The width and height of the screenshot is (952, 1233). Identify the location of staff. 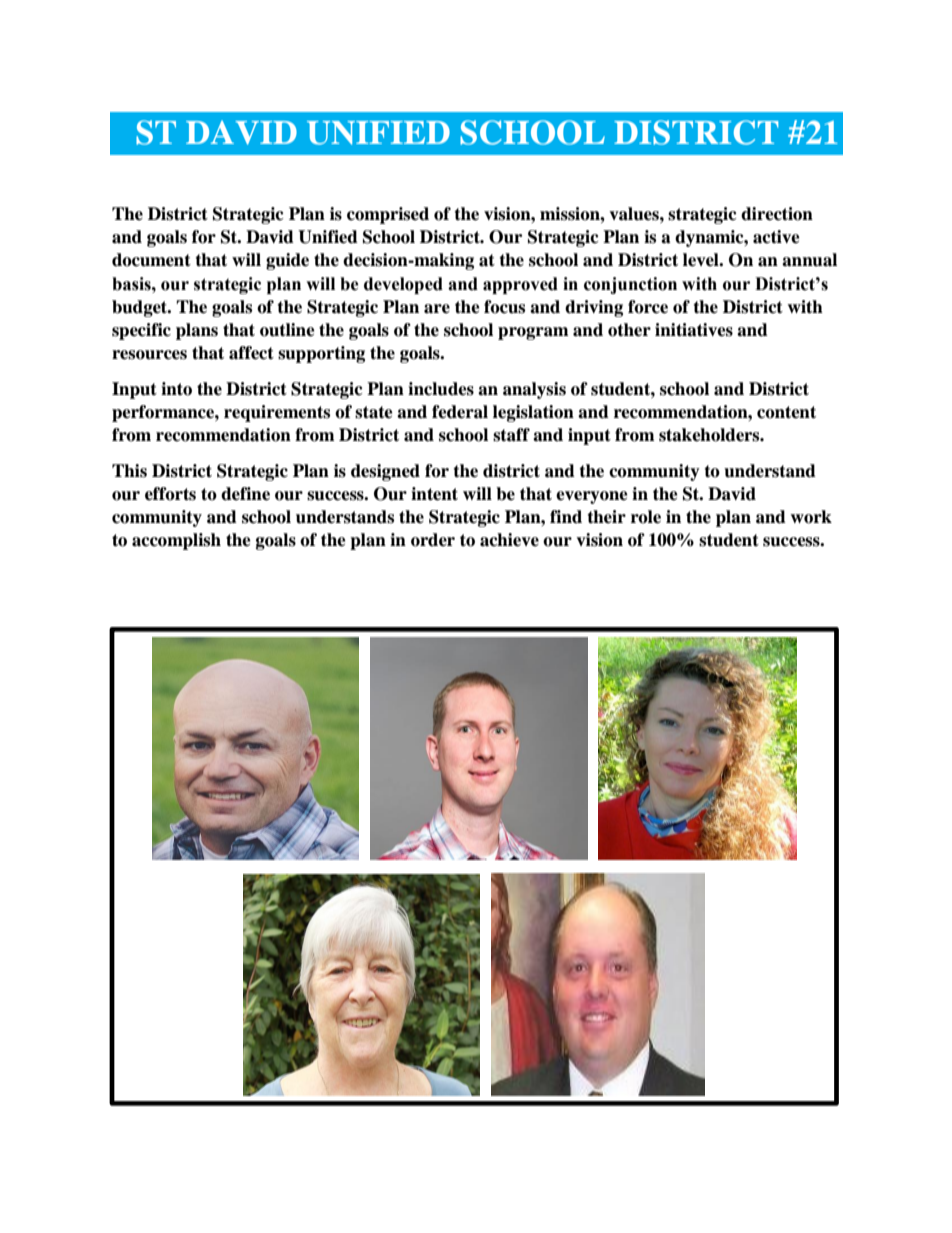
(511, 435).
